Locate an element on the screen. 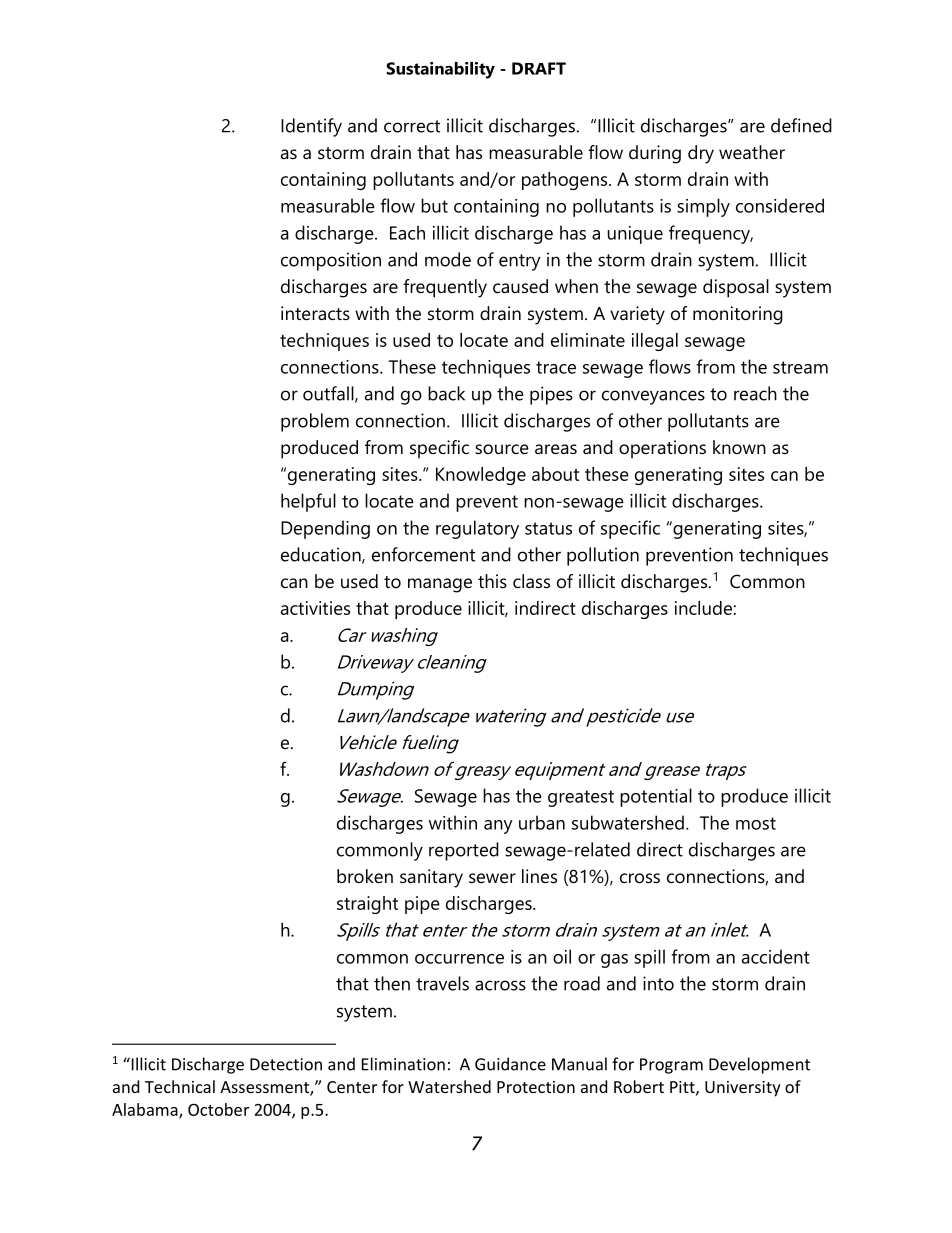 Image resolution: width=952 pixels, height=1233 pixels. helpful is located at coordinates (308, 502).
